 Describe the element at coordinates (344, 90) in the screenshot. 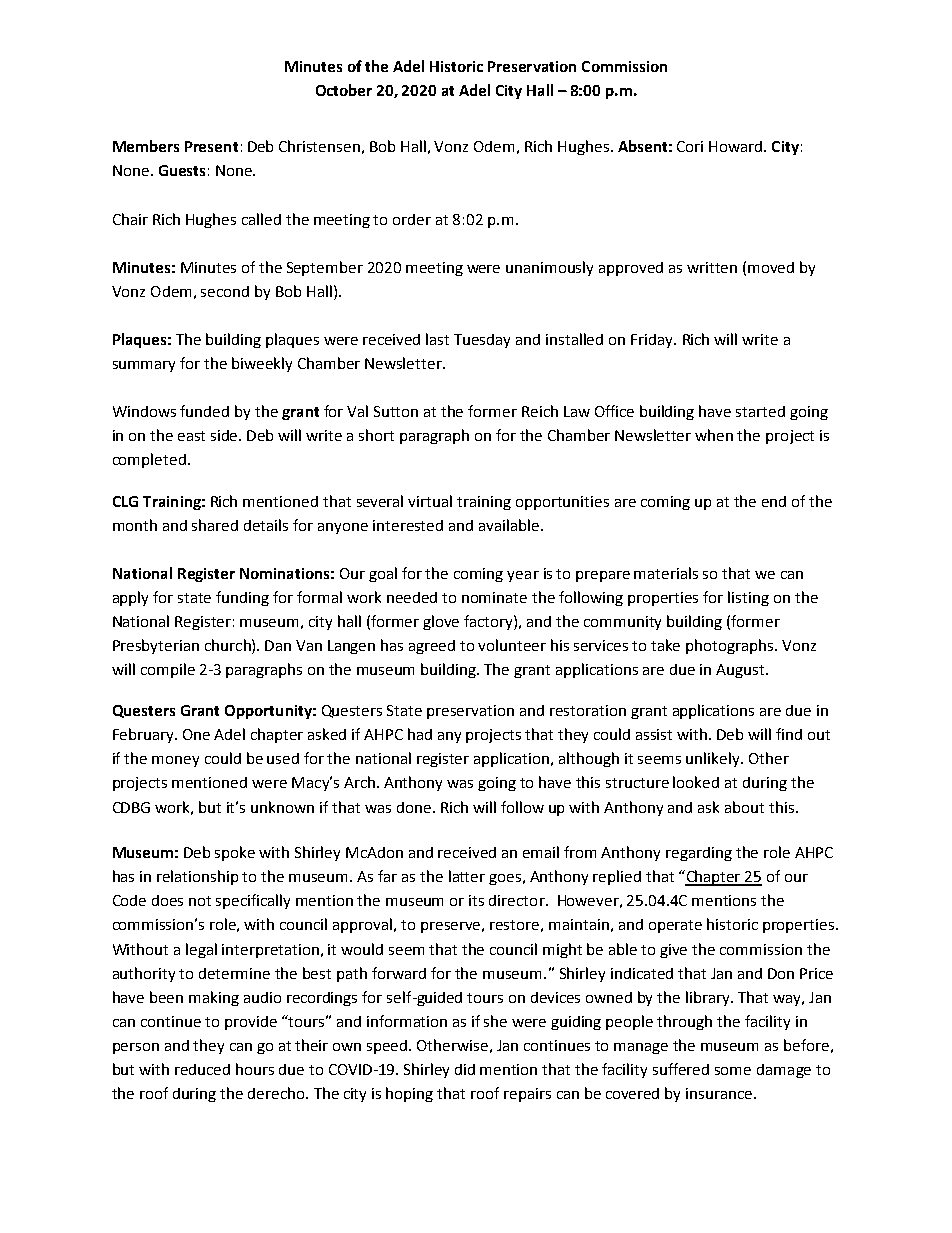

I see `October` at that location.
